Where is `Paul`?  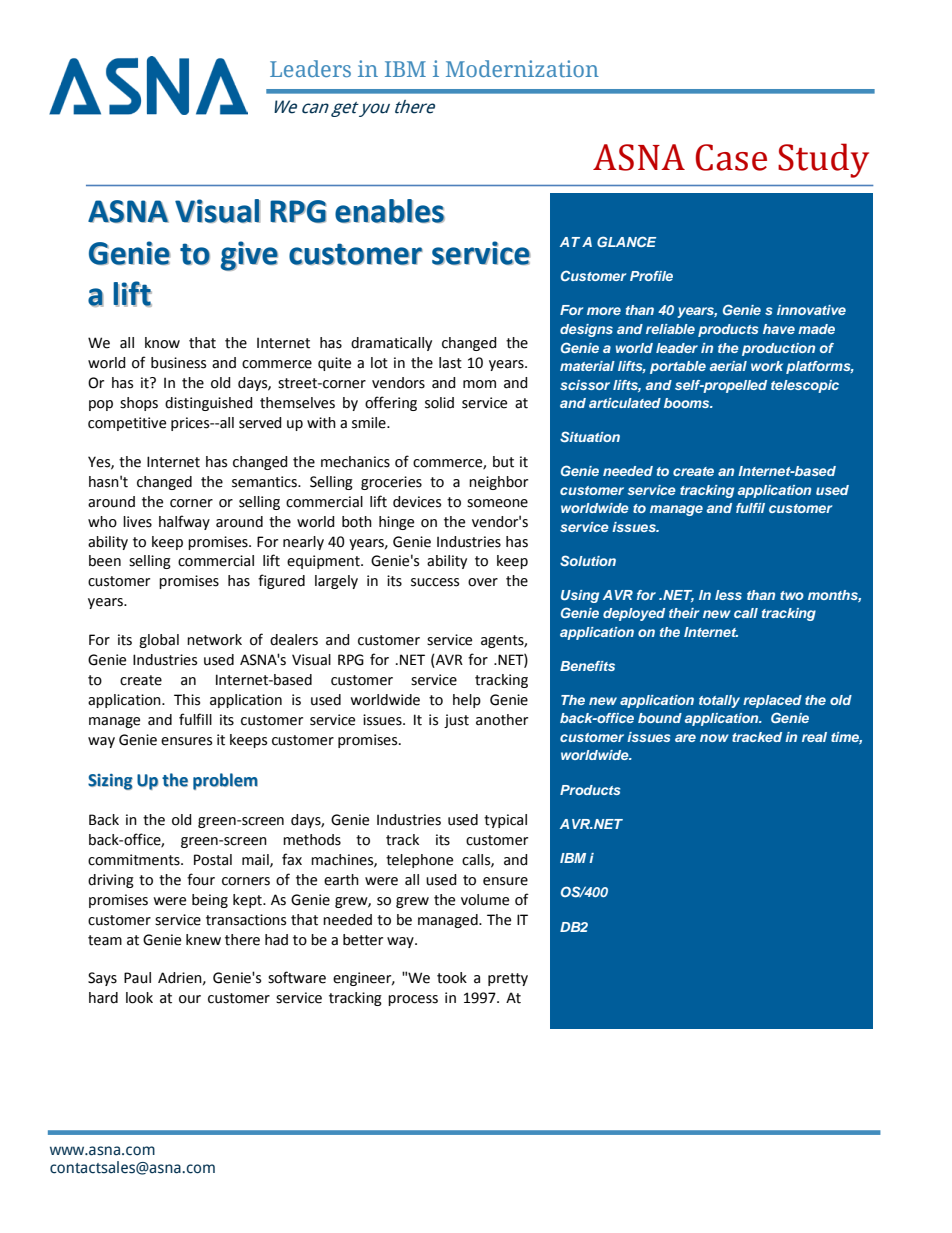
Paul is located at coordinates (137, 978).
